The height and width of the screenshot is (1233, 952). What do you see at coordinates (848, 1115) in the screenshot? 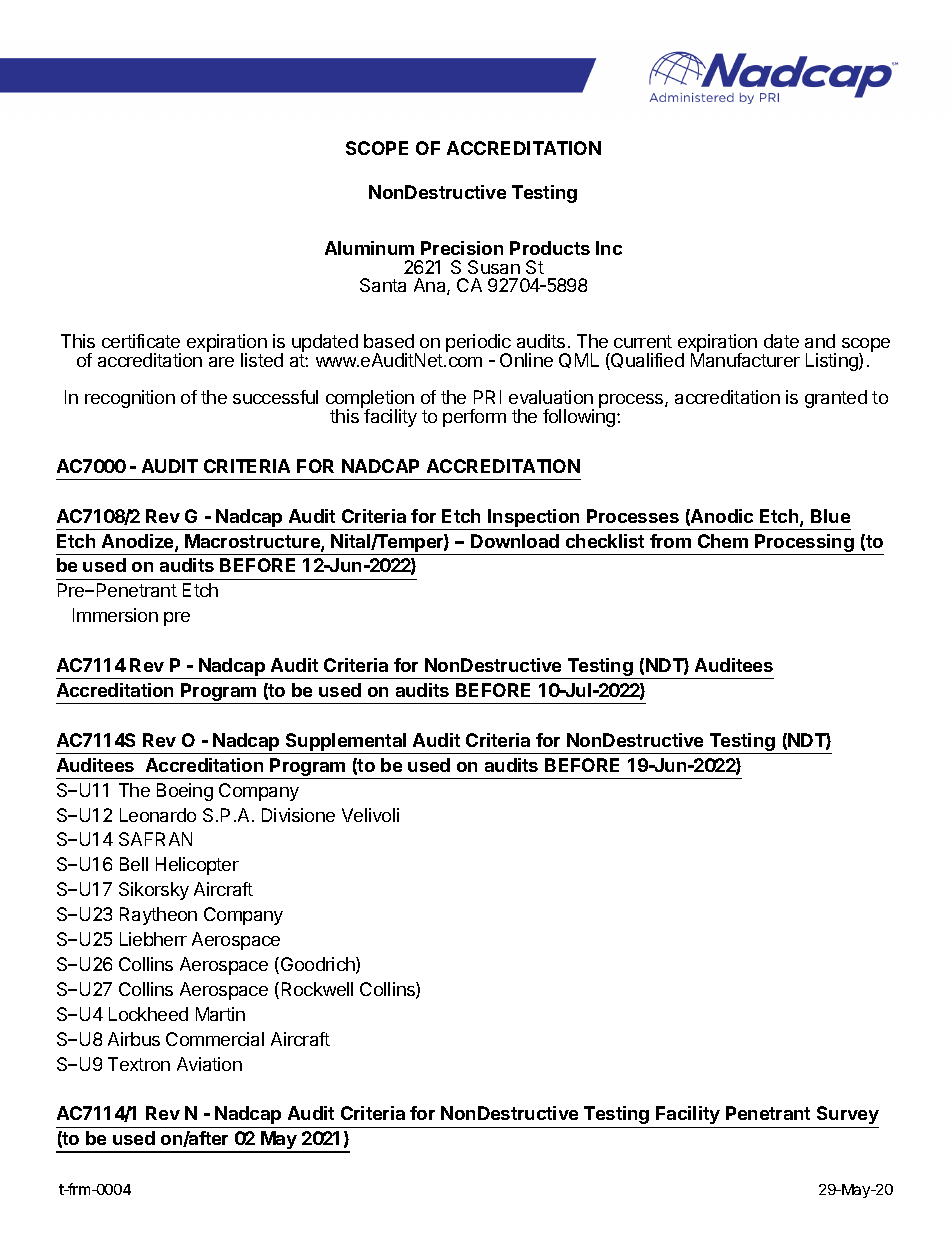
I see `Survey` at bounding box center [848, 1115].
